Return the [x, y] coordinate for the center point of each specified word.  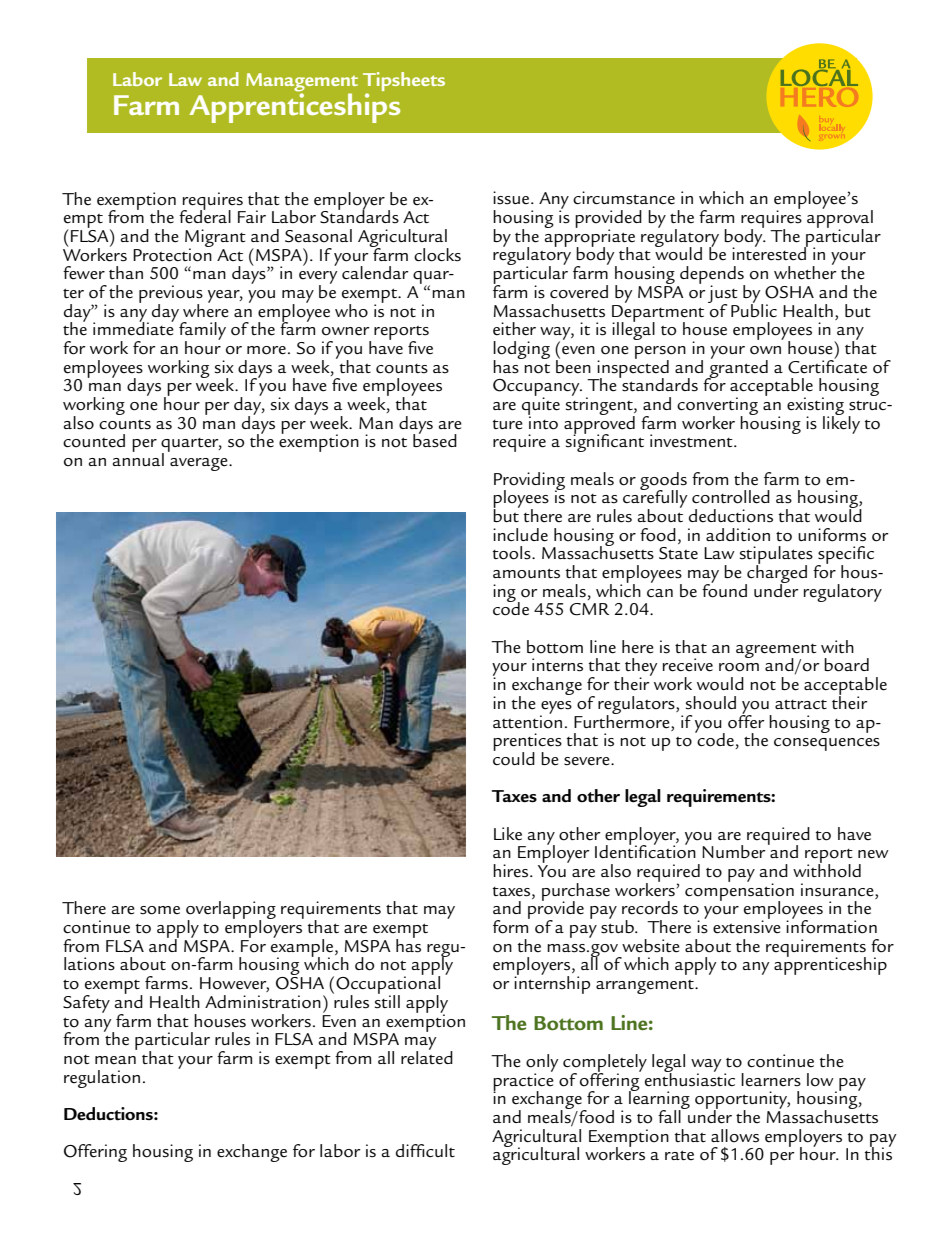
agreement [776, 652]
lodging [521, 351]
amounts [526, 573]
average [200, 464]
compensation [739, 892]
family [202, 332]
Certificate [827, 365]
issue [511, 198]
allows [735, 1136]
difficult [425, 1150]
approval [840, 219]
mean [115, 1060]
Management [302, 82]
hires [512, 871]
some [160, 910]
